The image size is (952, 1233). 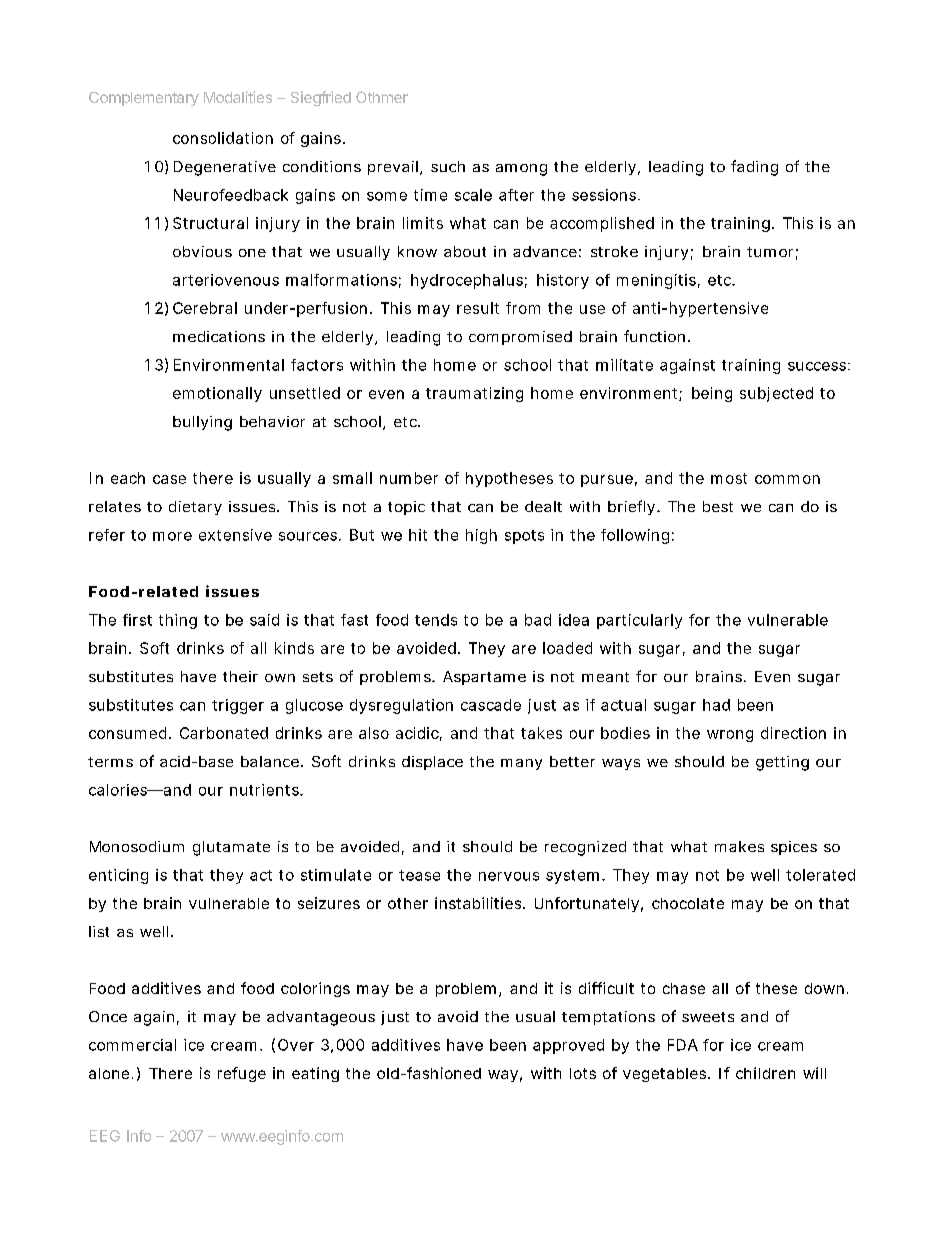 What do you see at coordinates (178, 621) in the image?
I see `thing` at bounding box center [178, 621].
